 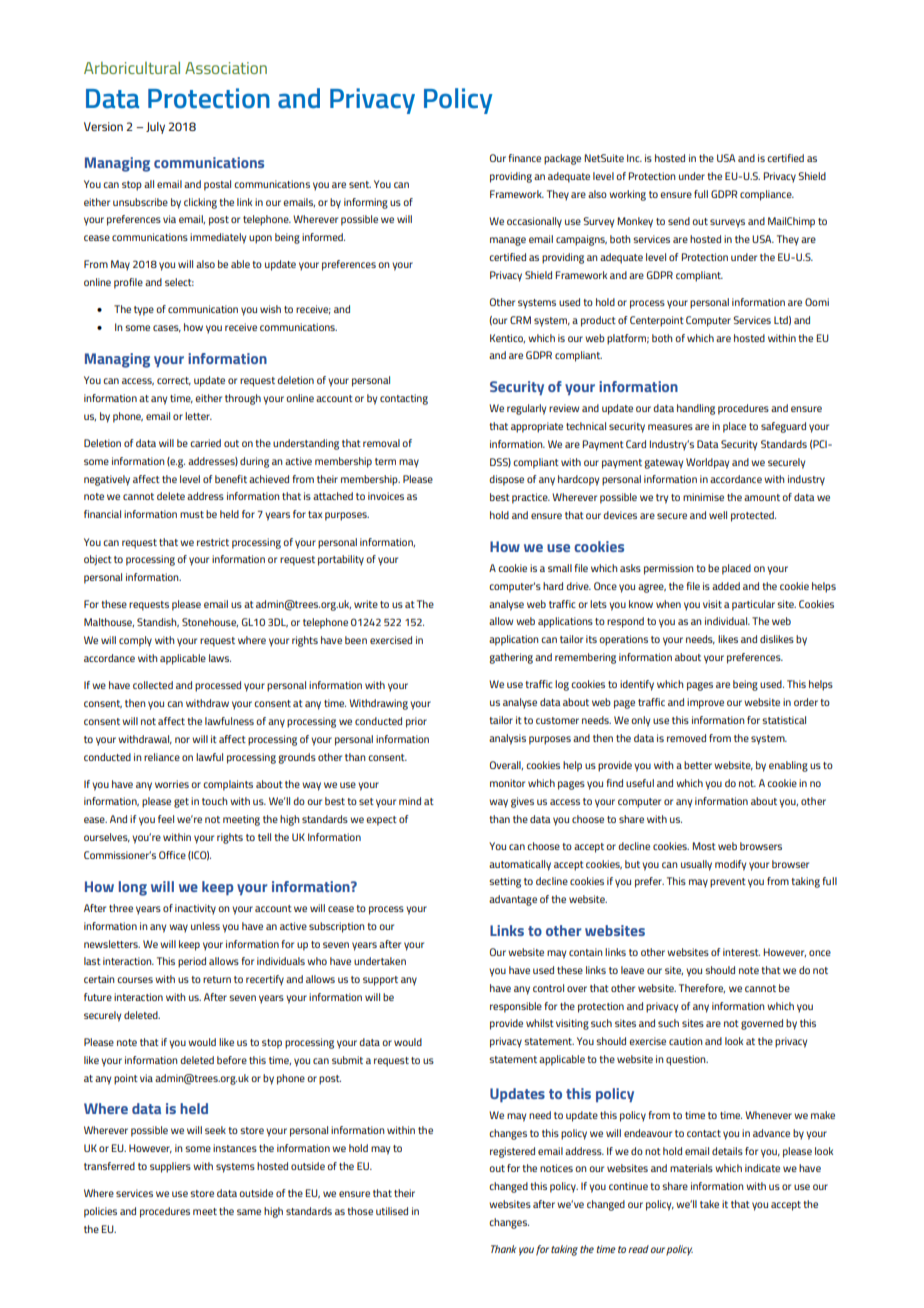 What do you see at coordinates (762, 497) in the image?
I see `amount` at bounding box center [762, 497].
